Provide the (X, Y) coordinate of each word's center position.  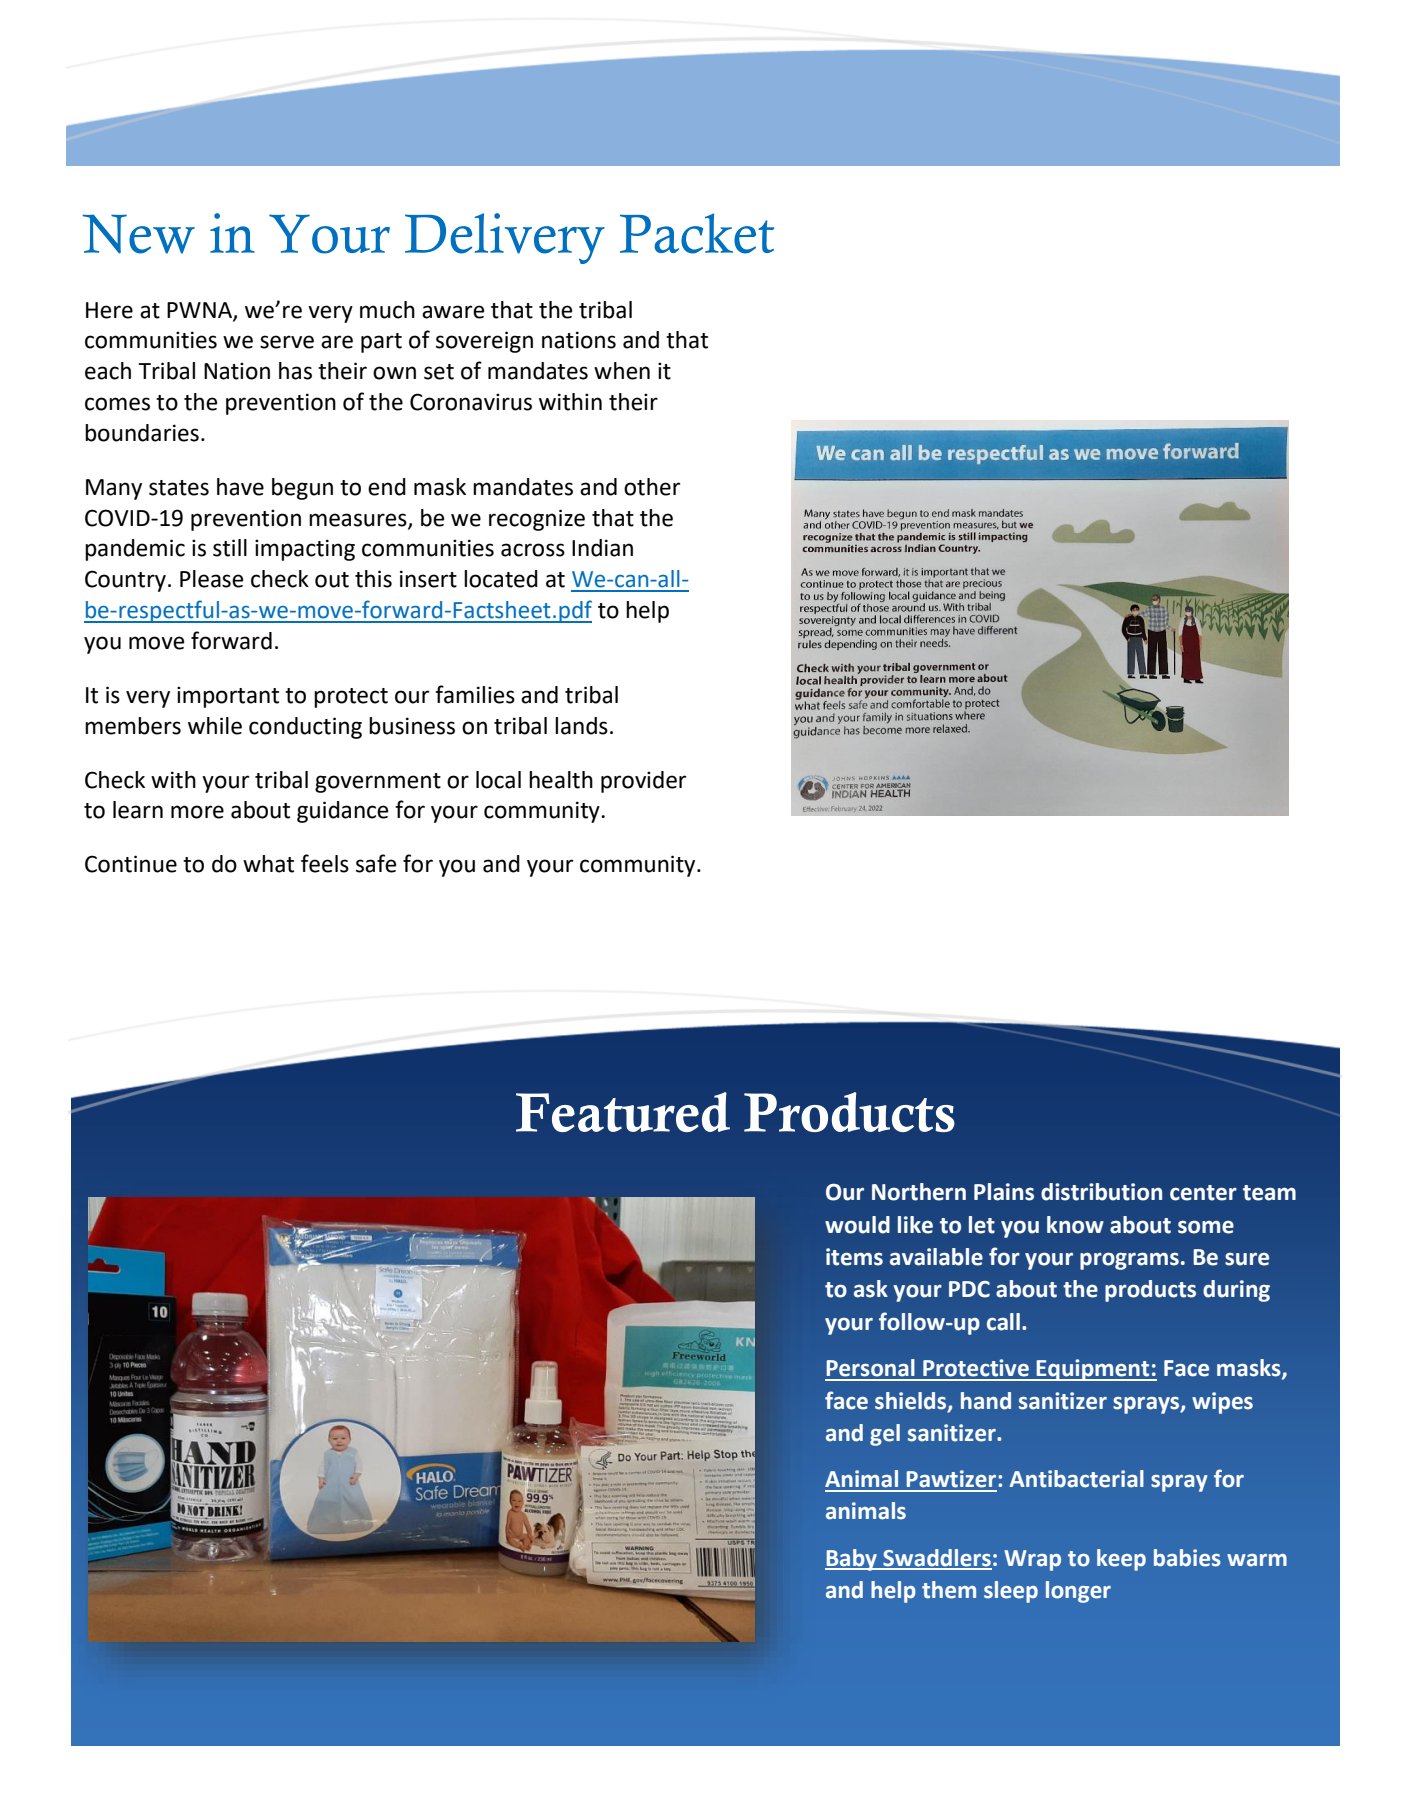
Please (211, 579)
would (857, 1225)
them (949, 1590)
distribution (1101, 1192)
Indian (602, 548)
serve (287, 342)
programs (1129, 1261)
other (652, 487)
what (268, 864)
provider (643, 782)
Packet (697, 233)
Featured (623, 1112)
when (622, 371)
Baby (852, 1560)
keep (1121, 1560)
